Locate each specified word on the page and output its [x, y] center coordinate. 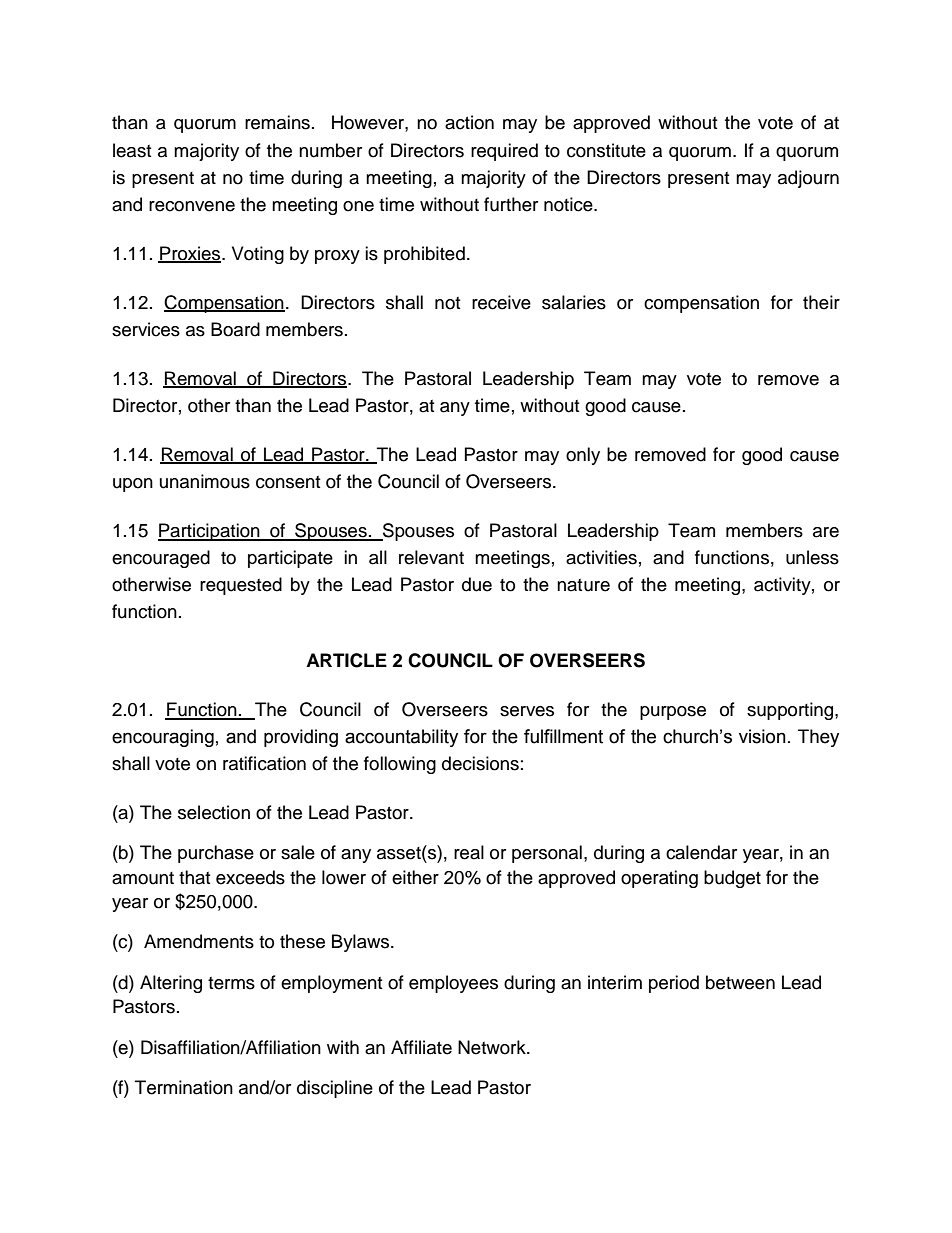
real [469, 852]
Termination [184, 1087]
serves [527, 711]
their [821, 302]
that [194, 877]
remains [277, 122]
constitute [606, 150]
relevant [431, 557]
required [504, 152]
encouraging [163, 738]
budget [732, 879]
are [826, 532]
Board [235, 329]
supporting [791, 711]
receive [501, 302]
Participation [210, 532]
